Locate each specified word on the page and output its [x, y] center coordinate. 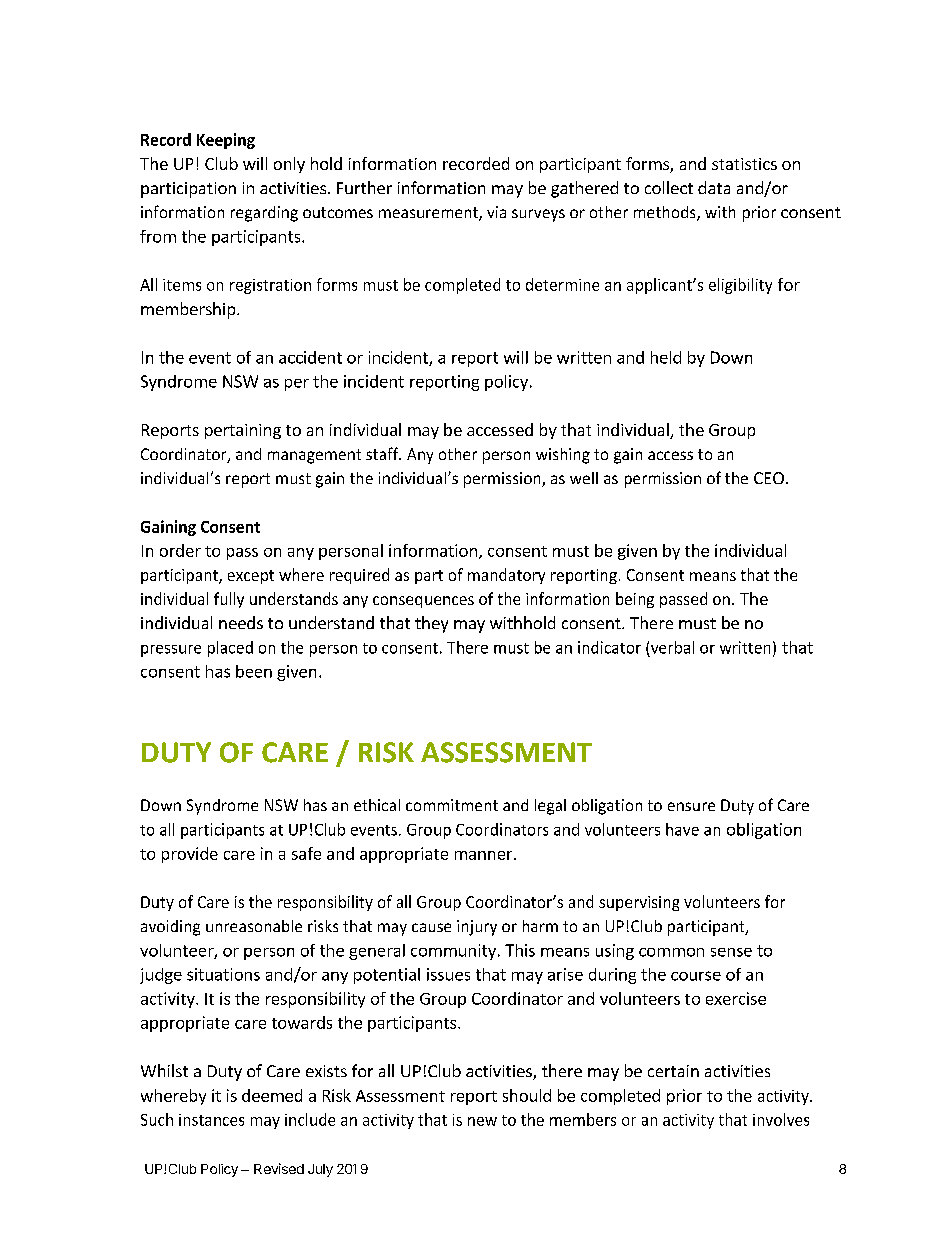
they [431, 624]
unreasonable [254, 926]
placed [230, 649]
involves [781, 1119]
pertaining [243, 431]
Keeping [226, 141]
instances [211, 1120]
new [482, 1121]
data [714, 187]
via [496, 212]
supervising [639, 903]
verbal [672, 647]
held [666, 357]
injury [477, 928]
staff [383, 453]
